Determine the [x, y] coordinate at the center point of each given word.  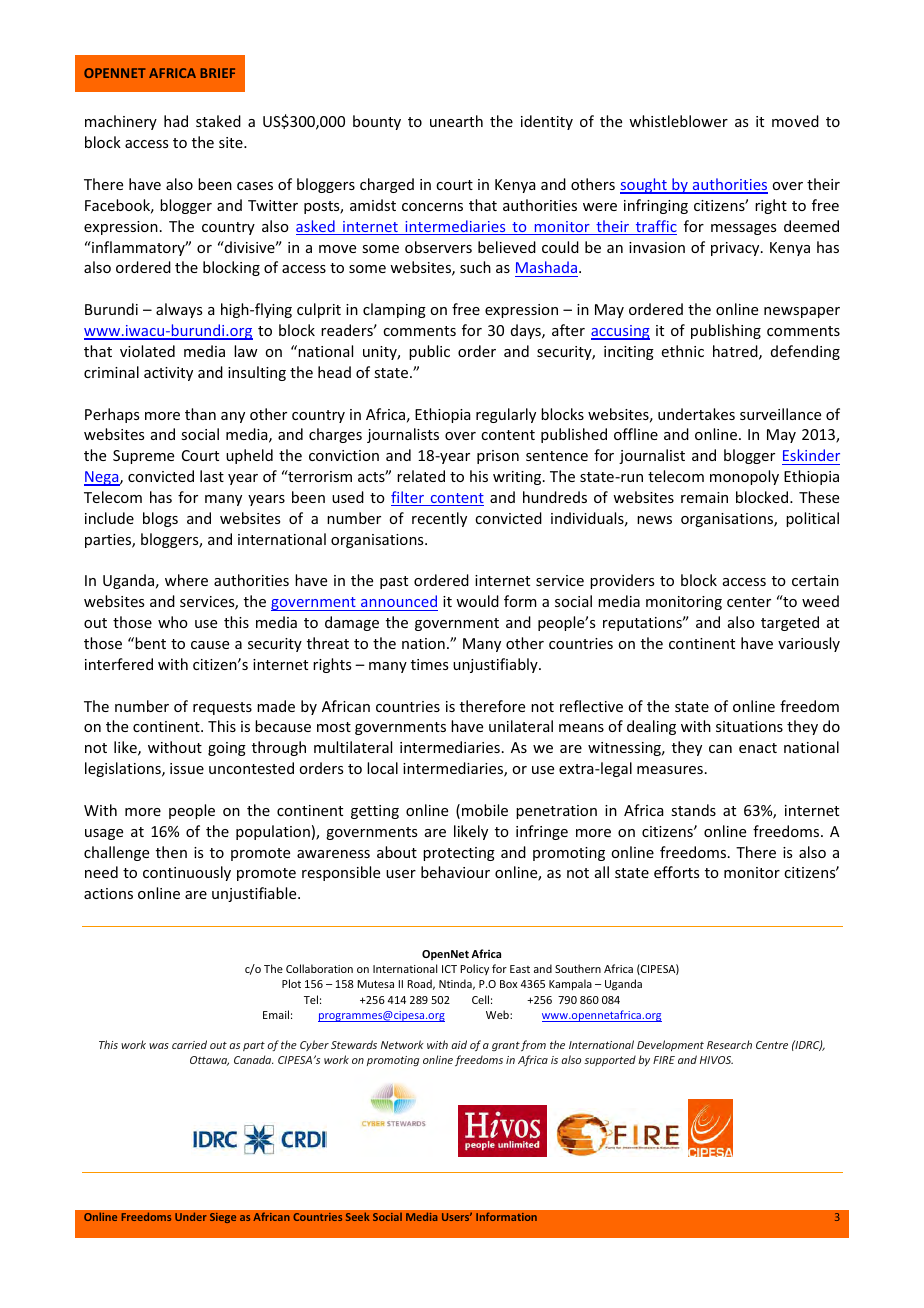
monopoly [744, 477]
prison [498, 457]
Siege [223, 1218]
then [171, 852]
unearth [456, 121]
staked [218, 121]
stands [693, 810]
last [212, 476]
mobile [485, 810]
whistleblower [678, 121]
